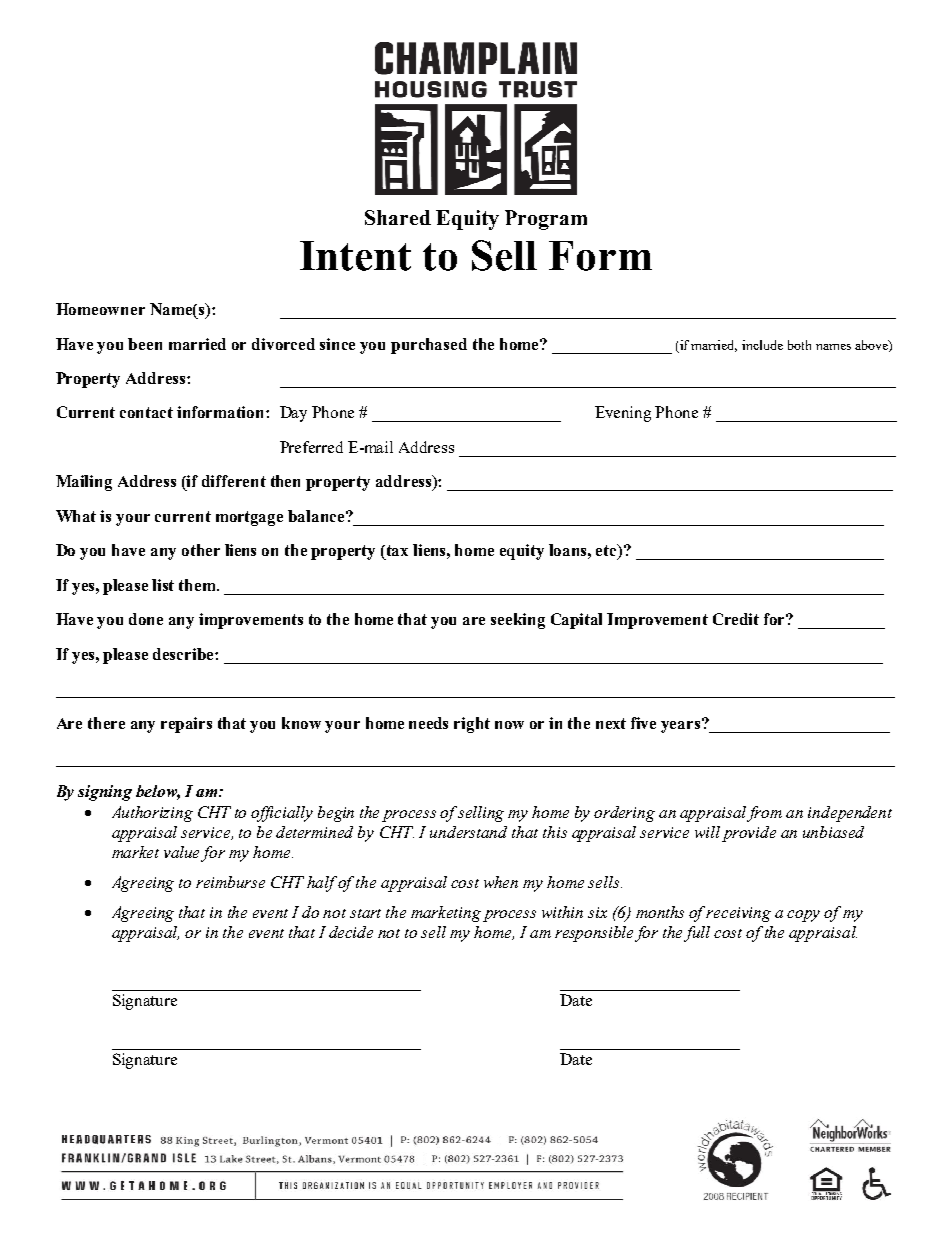  I want to click on both, so click(799, 345).
